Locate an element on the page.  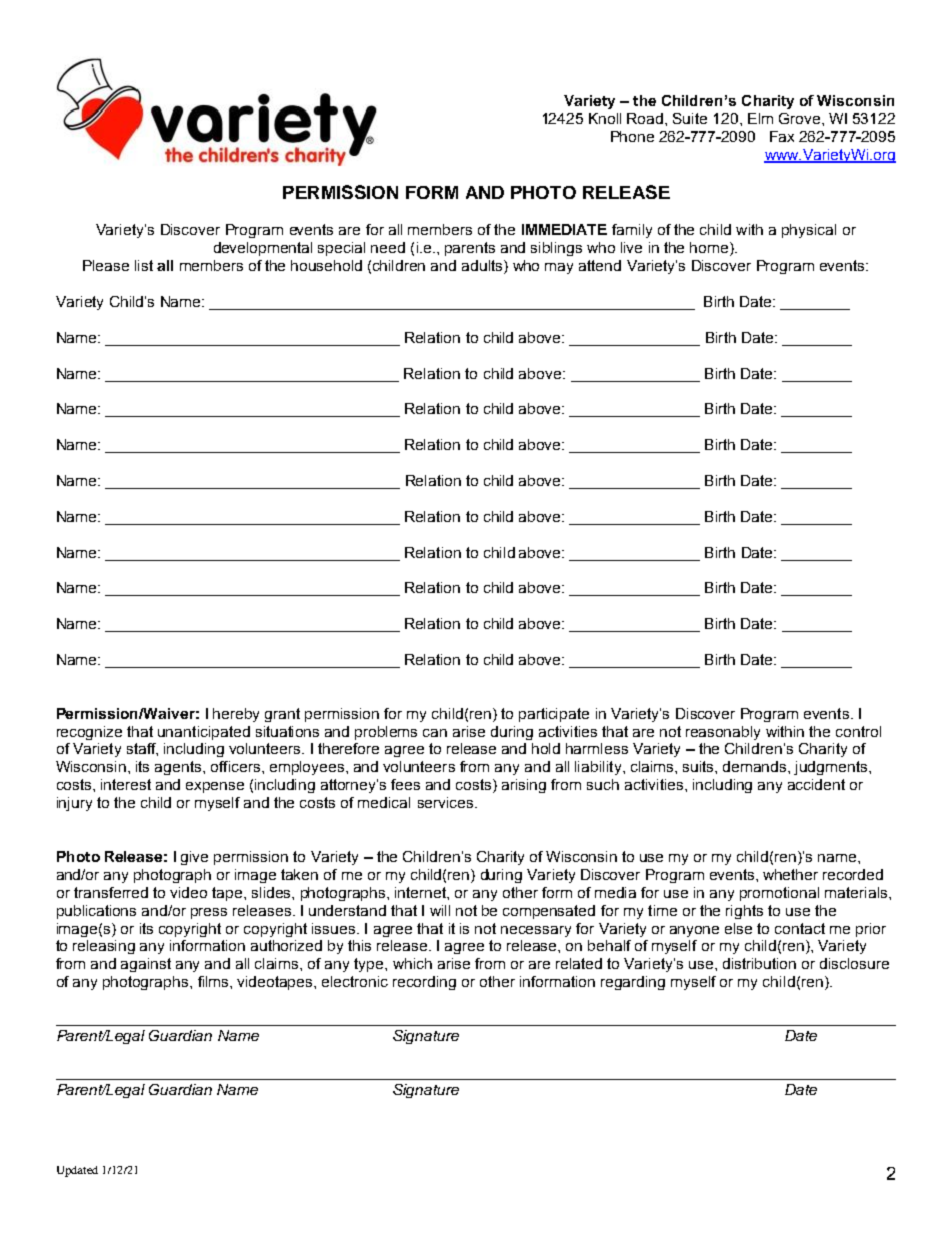
reasonably is located at coordinates (723, 733).
